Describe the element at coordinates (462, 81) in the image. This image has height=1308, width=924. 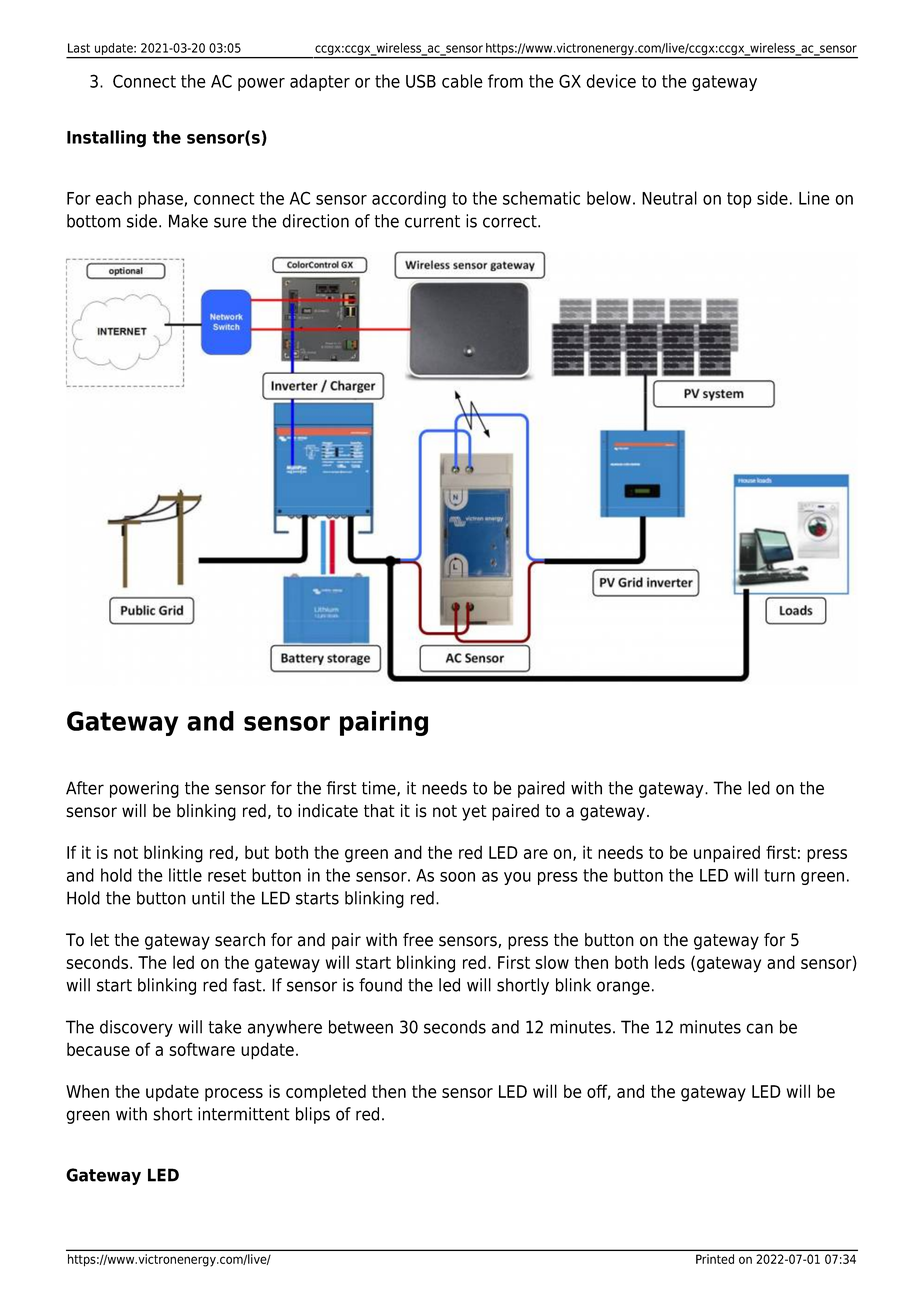
I see `cable` at that location.
